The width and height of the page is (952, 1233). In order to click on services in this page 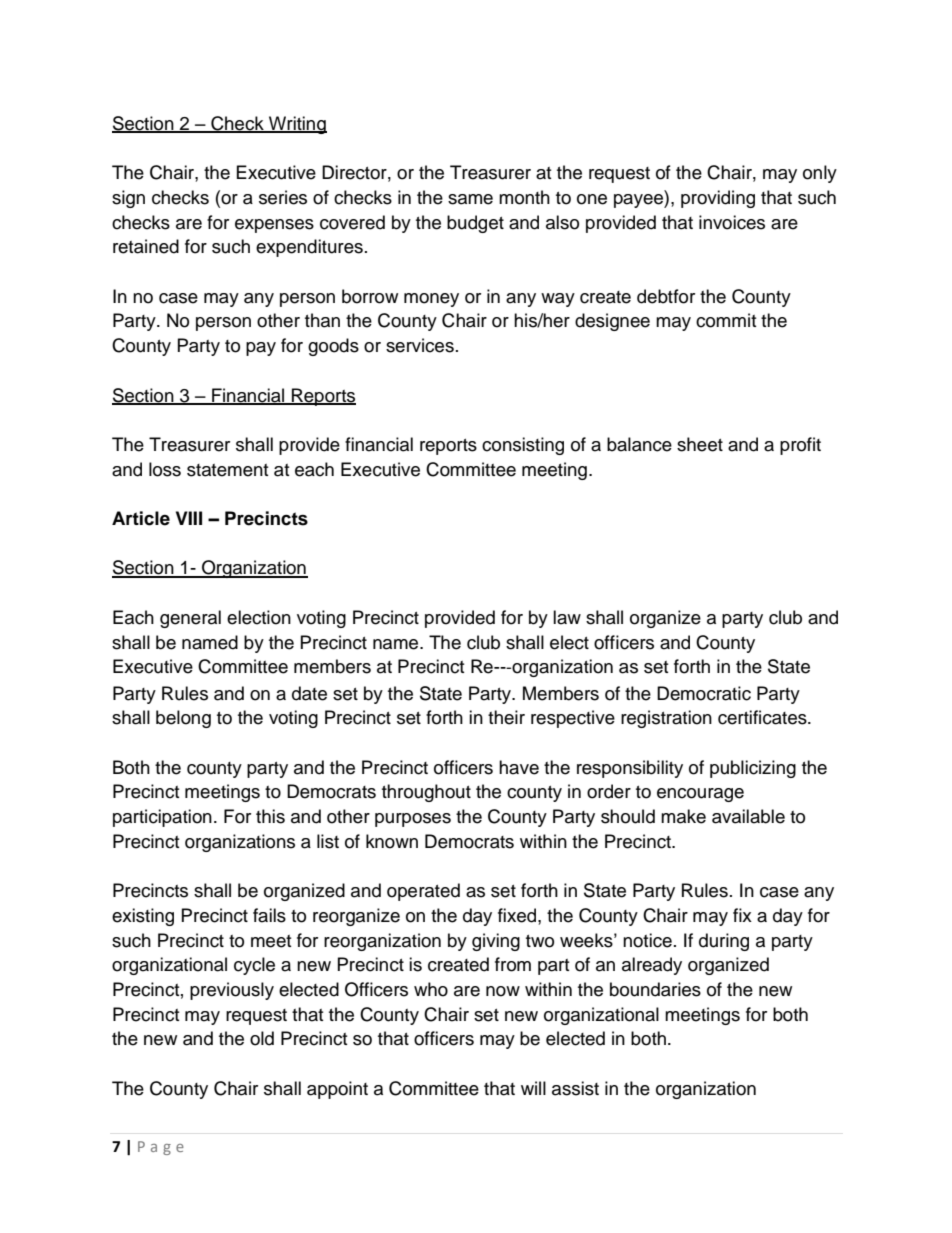, I will do `click(420, 345)`.
